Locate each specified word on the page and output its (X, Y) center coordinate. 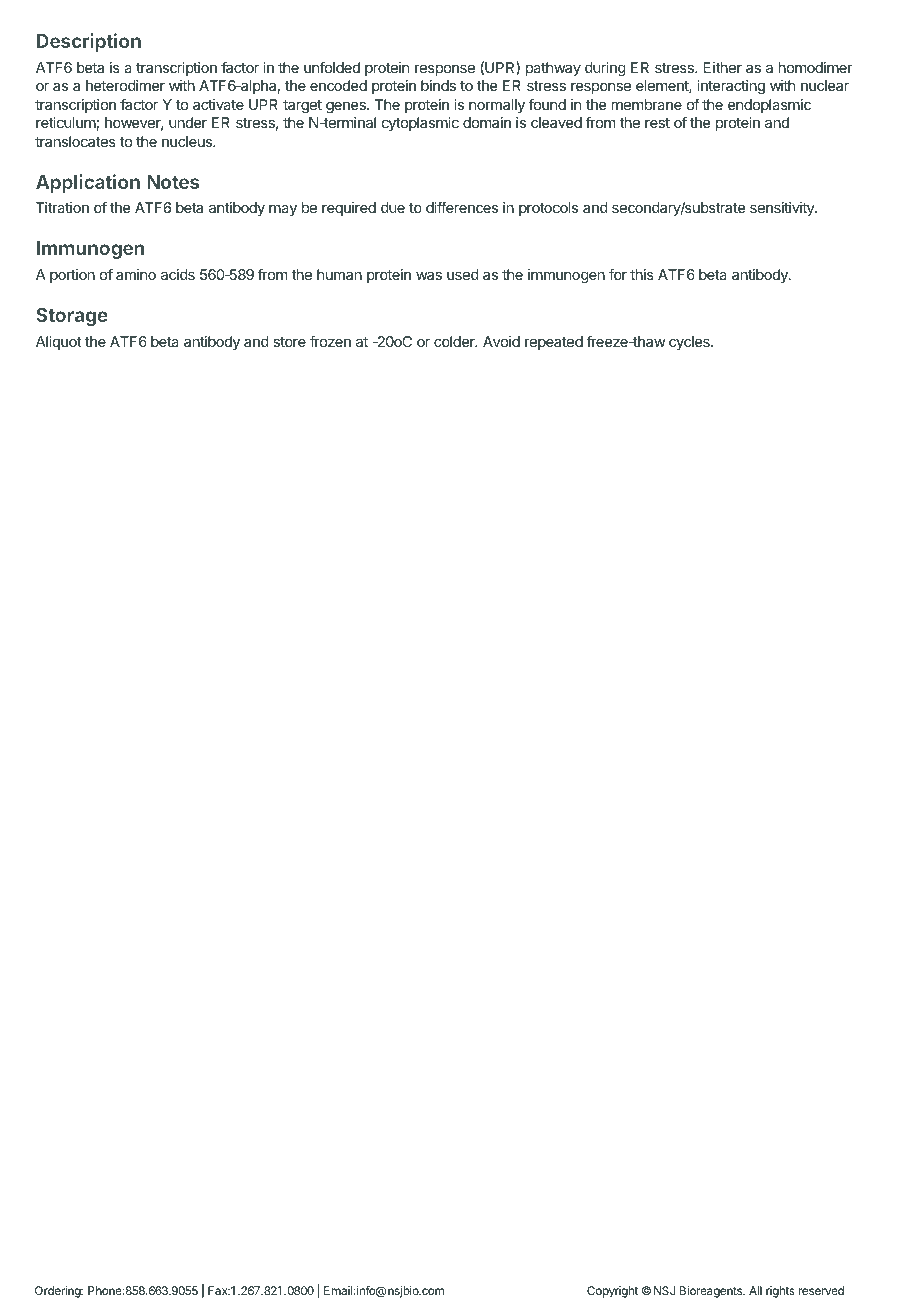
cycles (690, 343)
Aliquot (59, 343)
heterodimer (125, 85)
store (289, 342)
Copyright (612, 1292)
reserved (821, 1290)
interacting (731, 87)
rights (780, 1292)
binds (438, 85)
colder (455, 341)
